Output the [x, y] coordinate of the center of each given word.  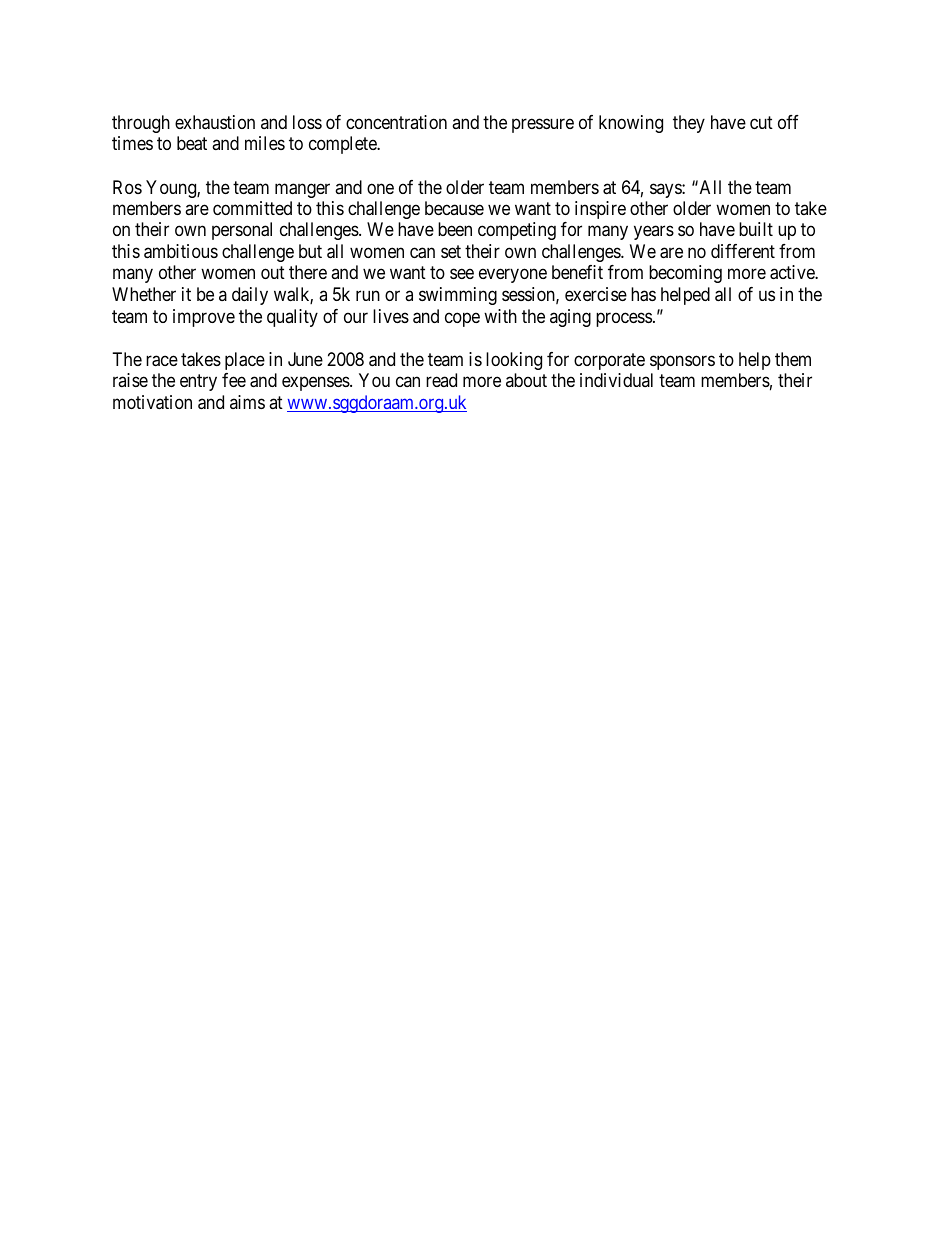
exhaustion [215, 122]
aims [247, 402]
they [689, 124]
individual [616, 380]
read [441, 380]
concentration [396, 122]
